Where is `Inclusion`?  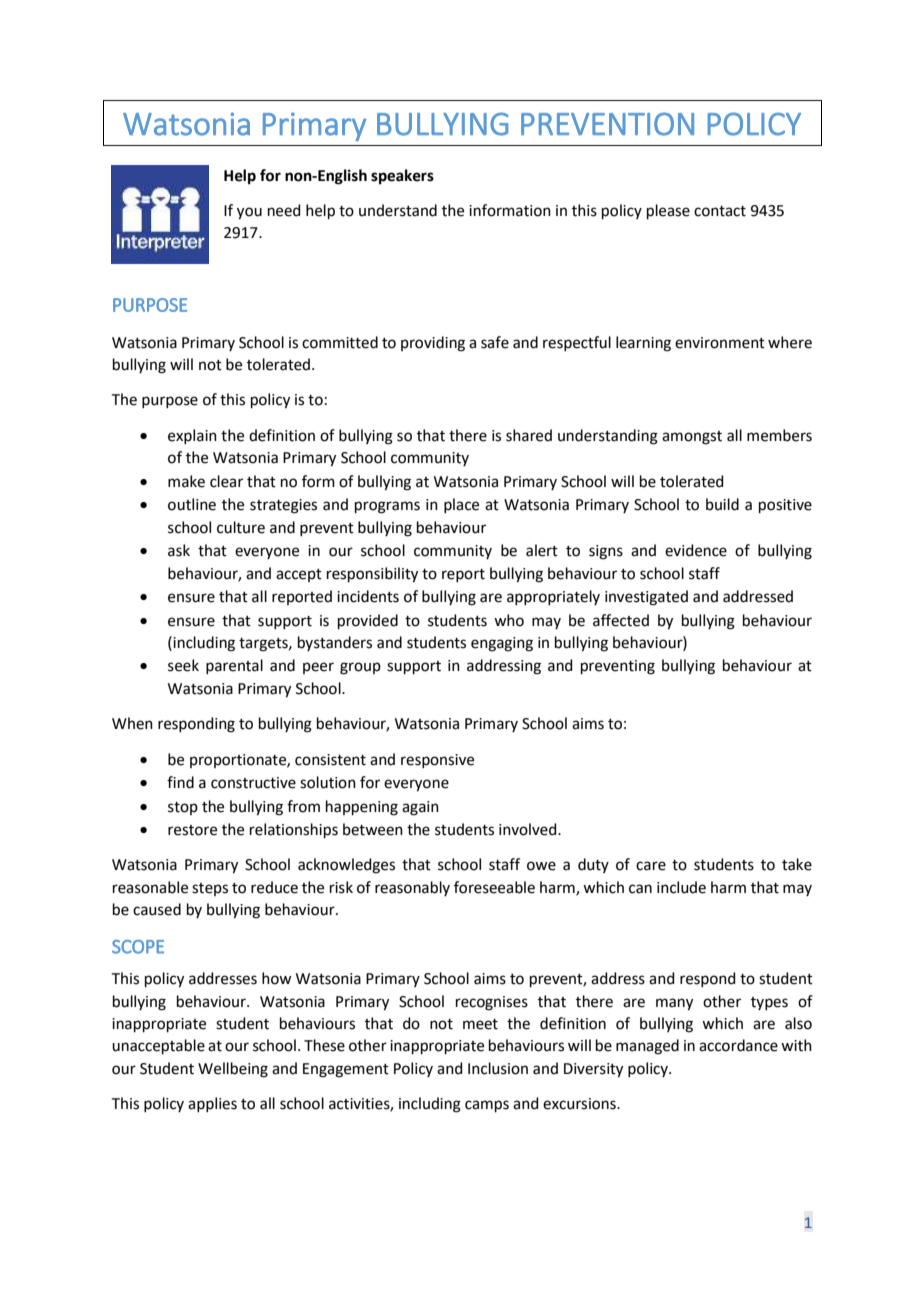 Inclusion is located at coordinates (498, 1068).
